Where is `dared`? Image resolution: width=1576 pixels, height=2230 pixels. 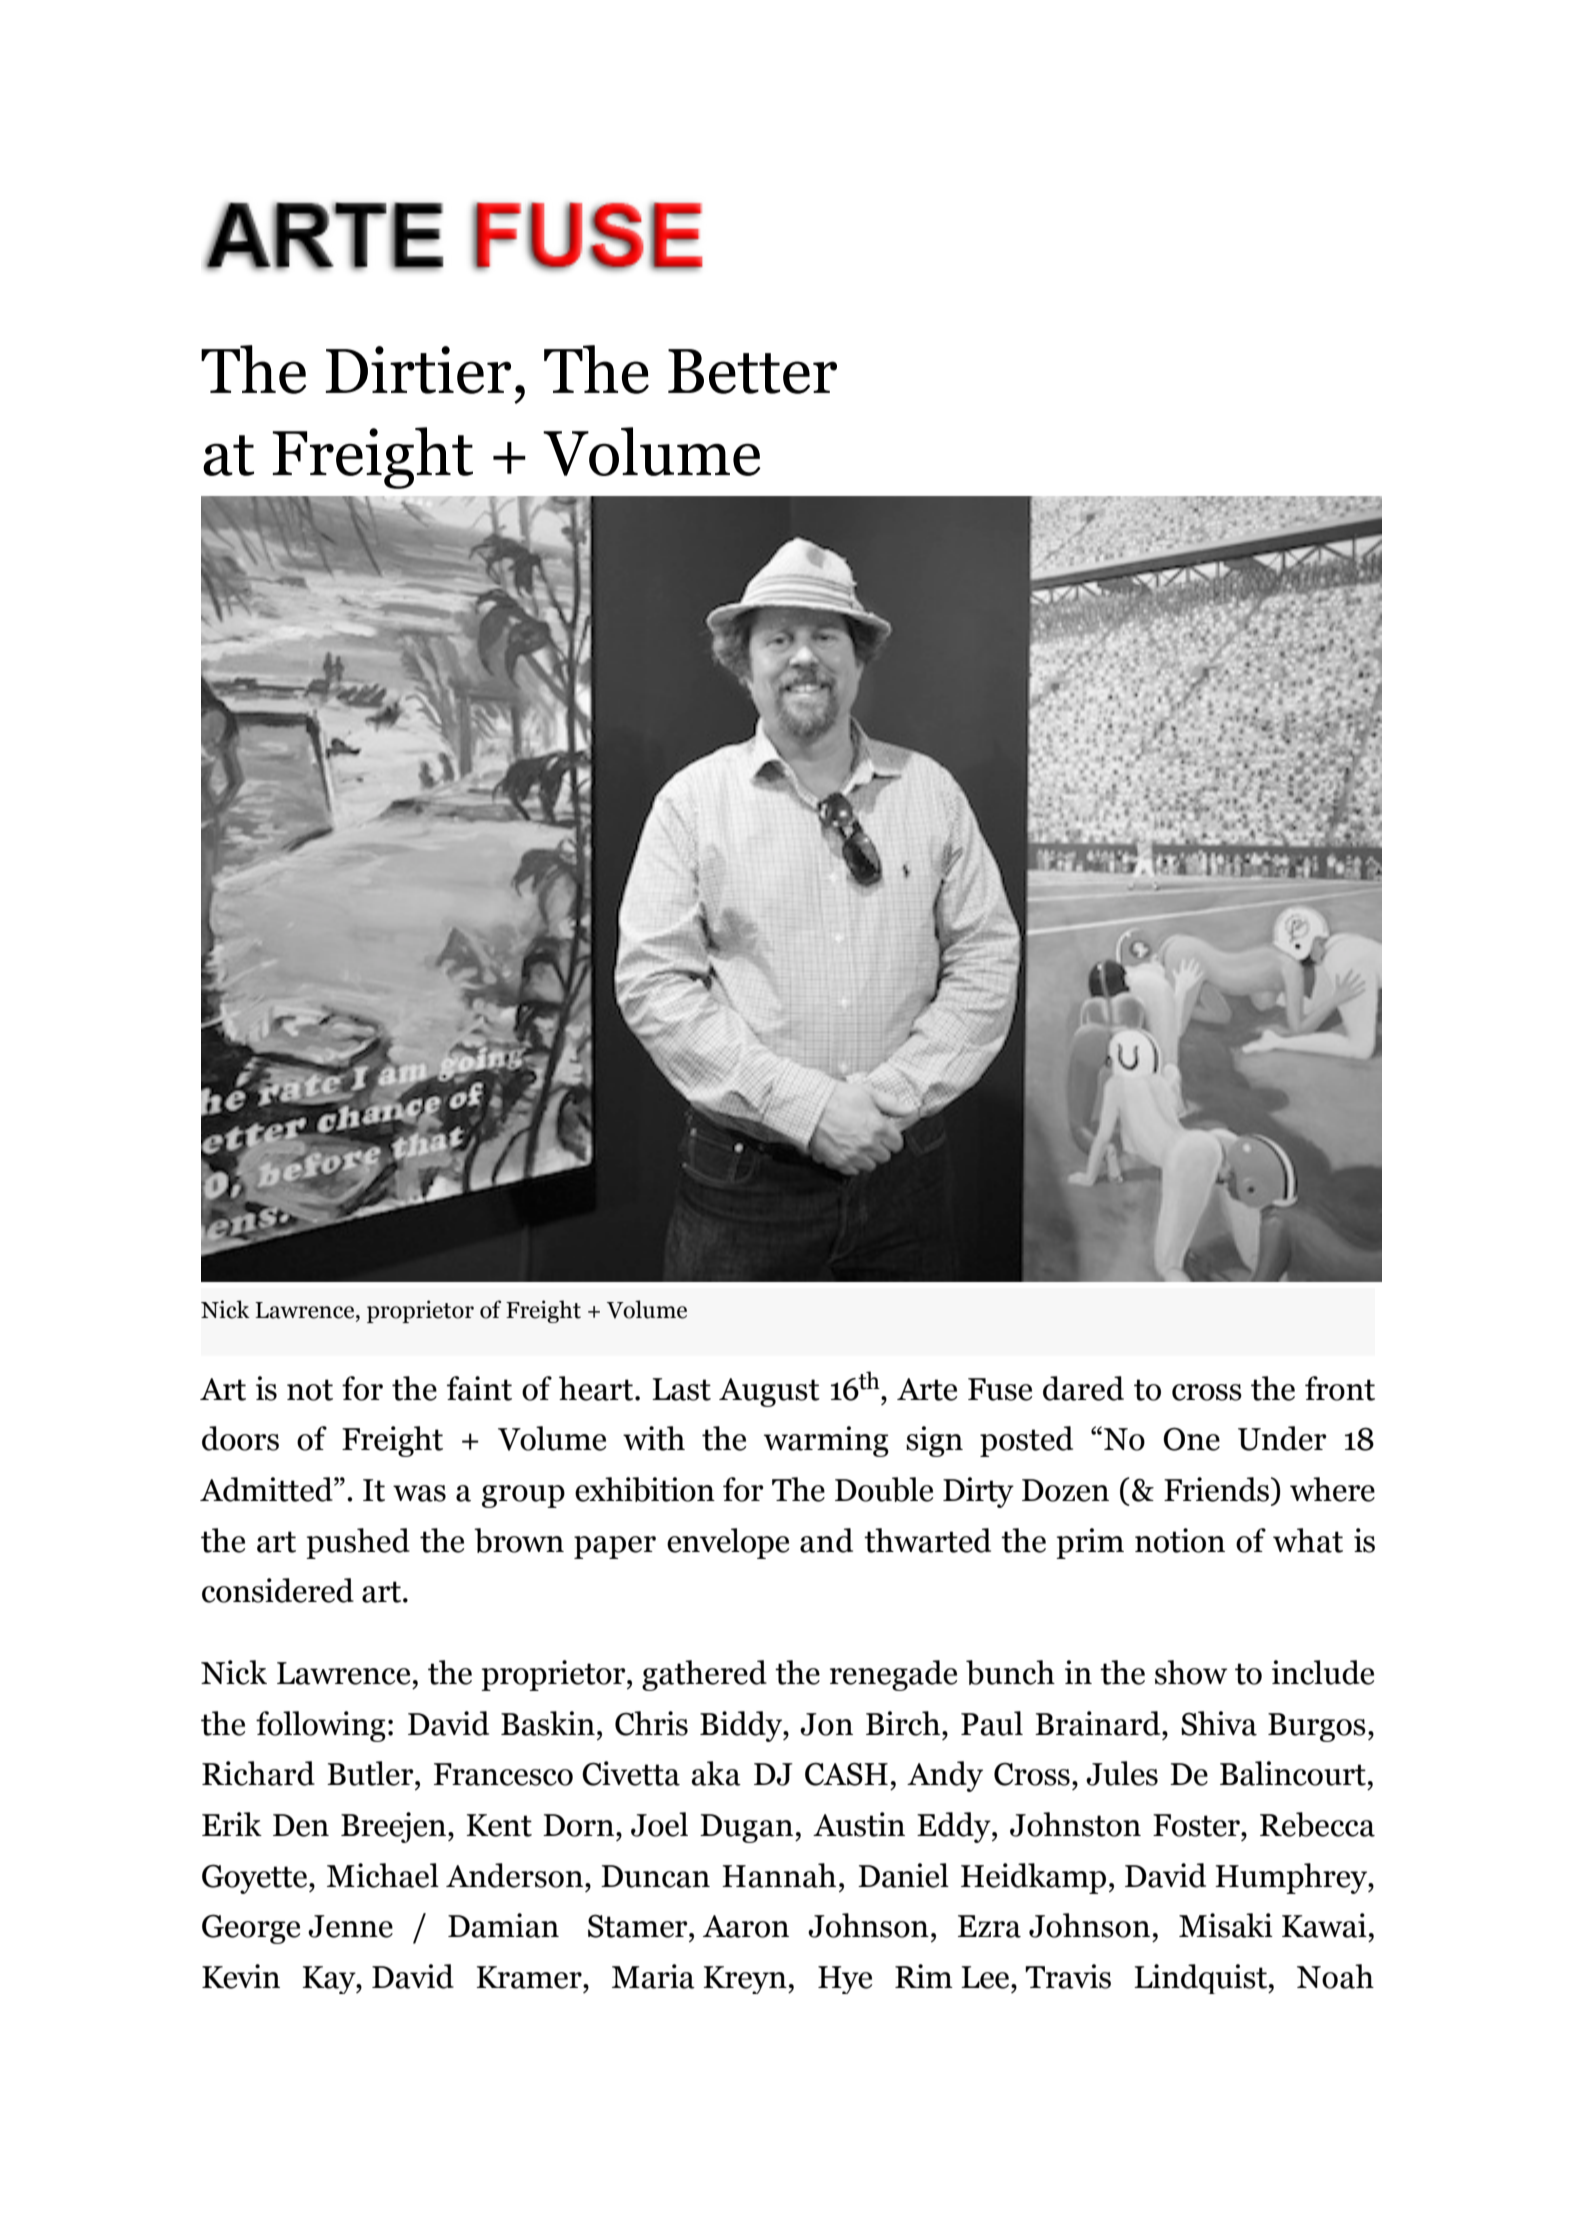 dared is located at coordinates (1083, 1388).
